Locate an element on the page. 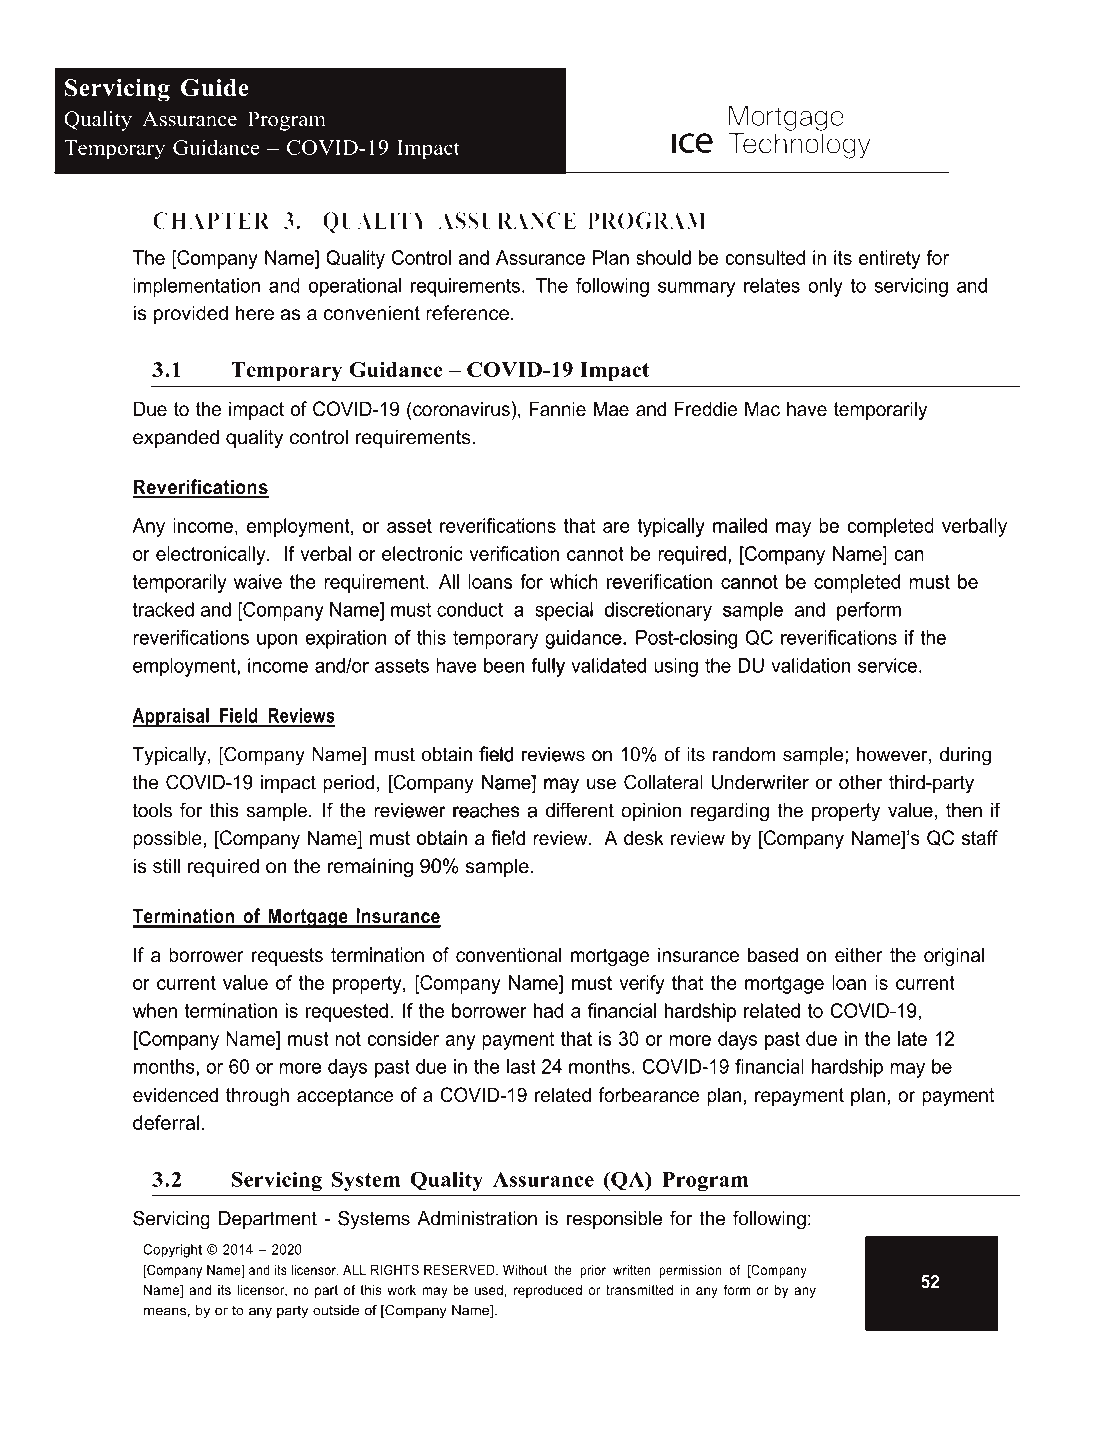 This page has width=1112, height=1439. Guide is located at coordinates (215, 88).
